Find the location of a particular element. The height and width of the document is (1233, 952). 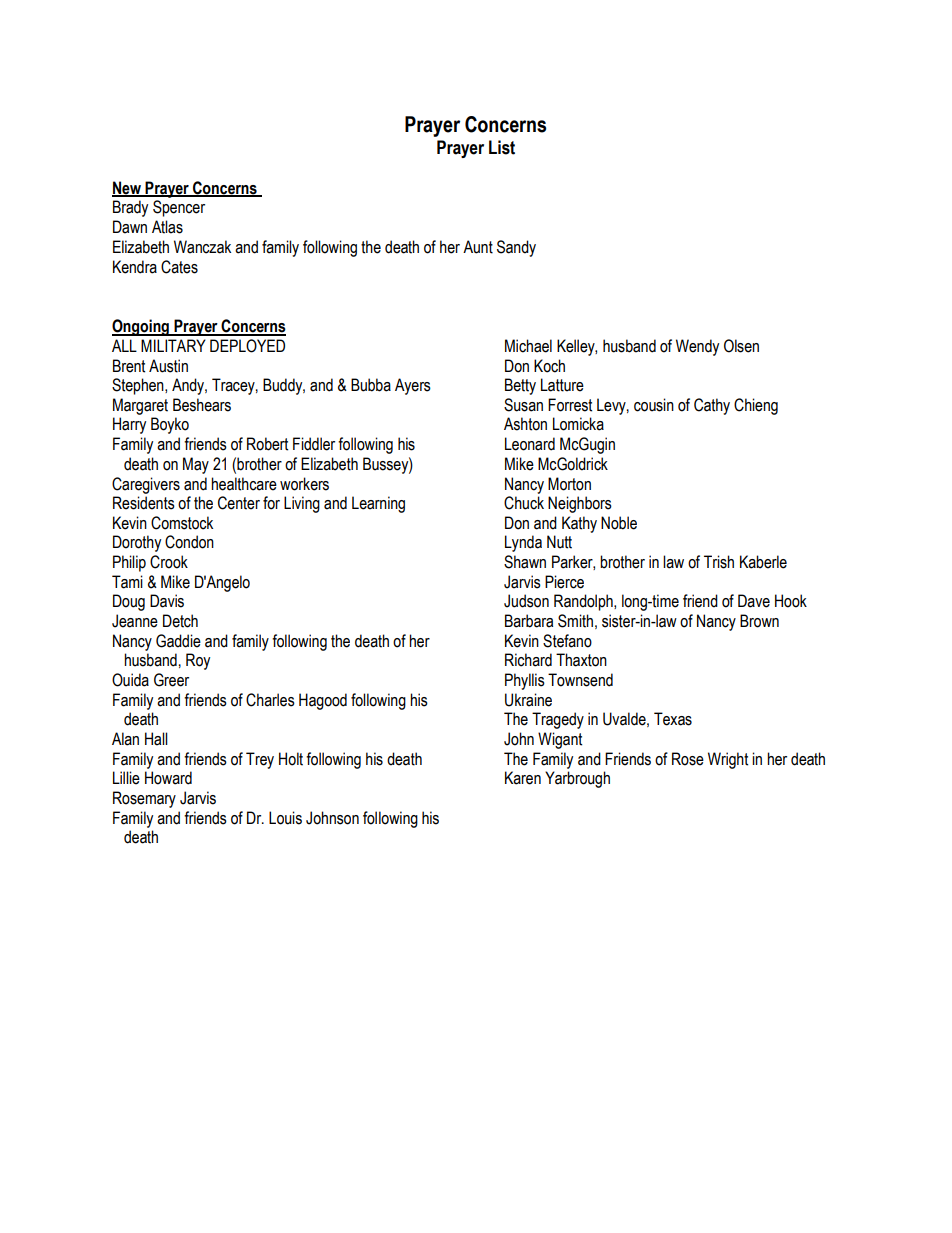

Aunt is located at coordinates (478, 247).
